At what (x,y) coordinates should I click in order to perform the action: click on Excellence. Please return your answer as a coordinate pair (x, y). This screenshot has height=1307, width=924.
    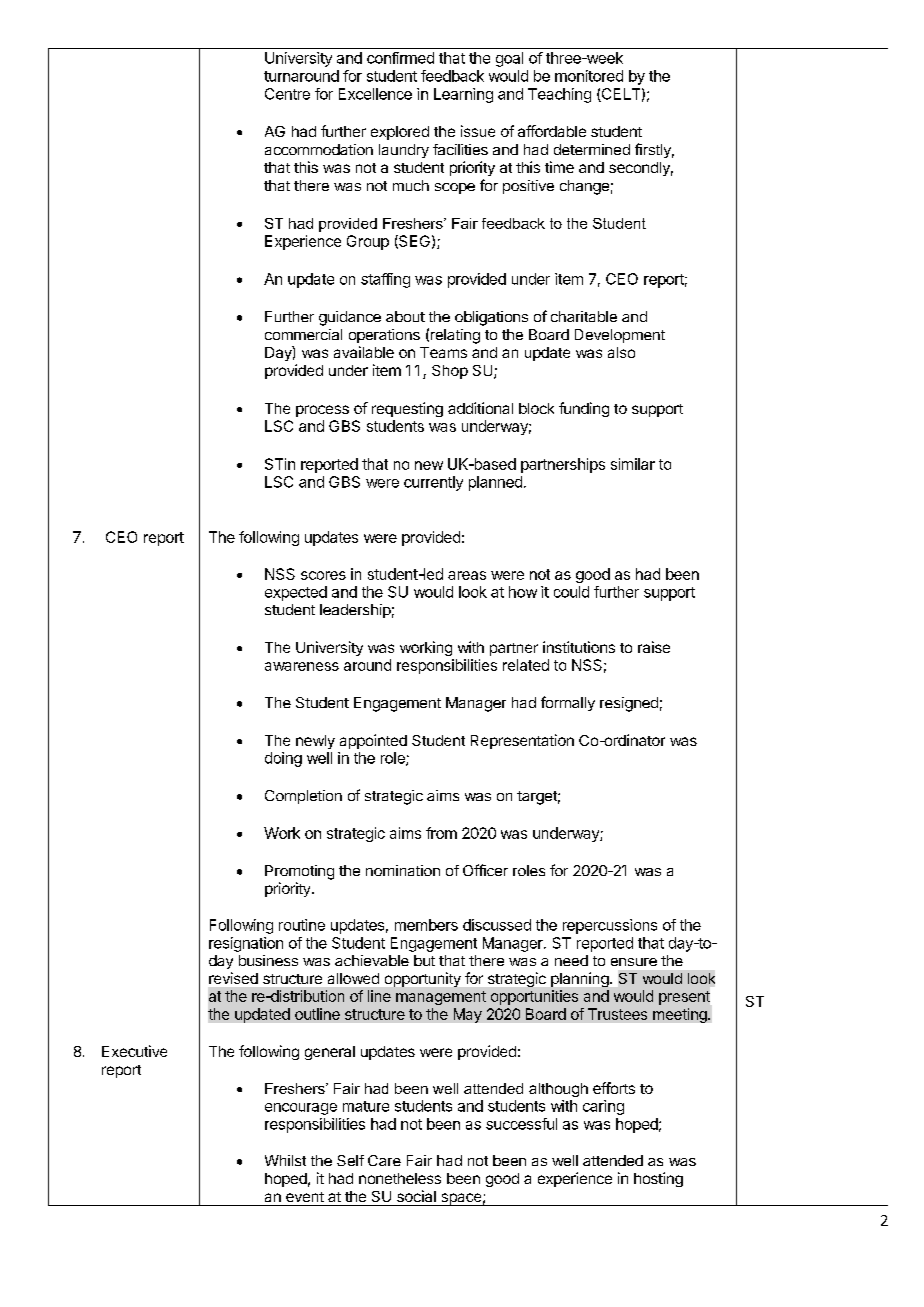
    Looking at the image, I should click on (375, 94).
